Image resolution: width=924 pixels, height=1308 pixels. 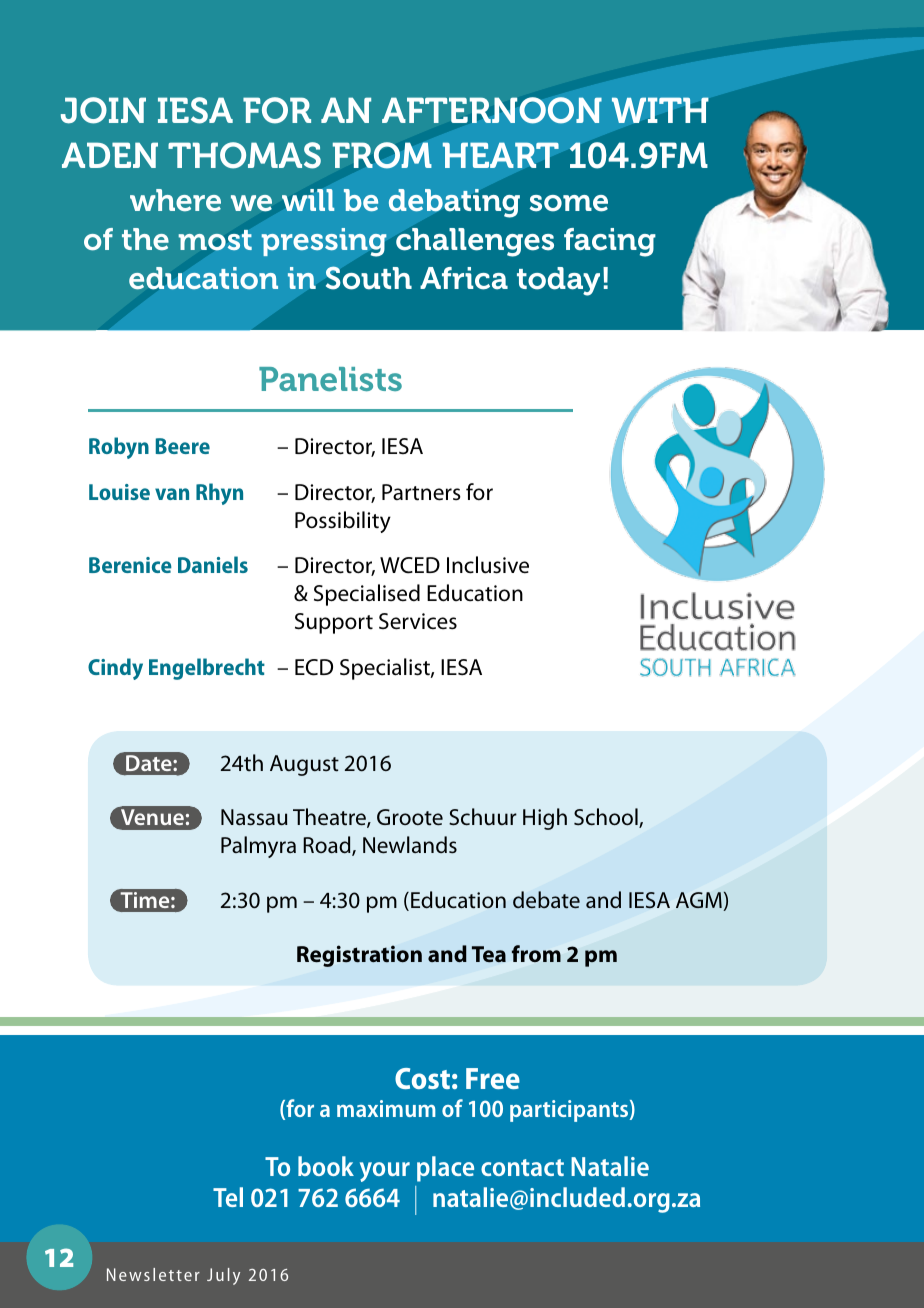 What do you see at coordinates (385, 1172) in the page?
I see `your` at bounding box center [385, 1172].
